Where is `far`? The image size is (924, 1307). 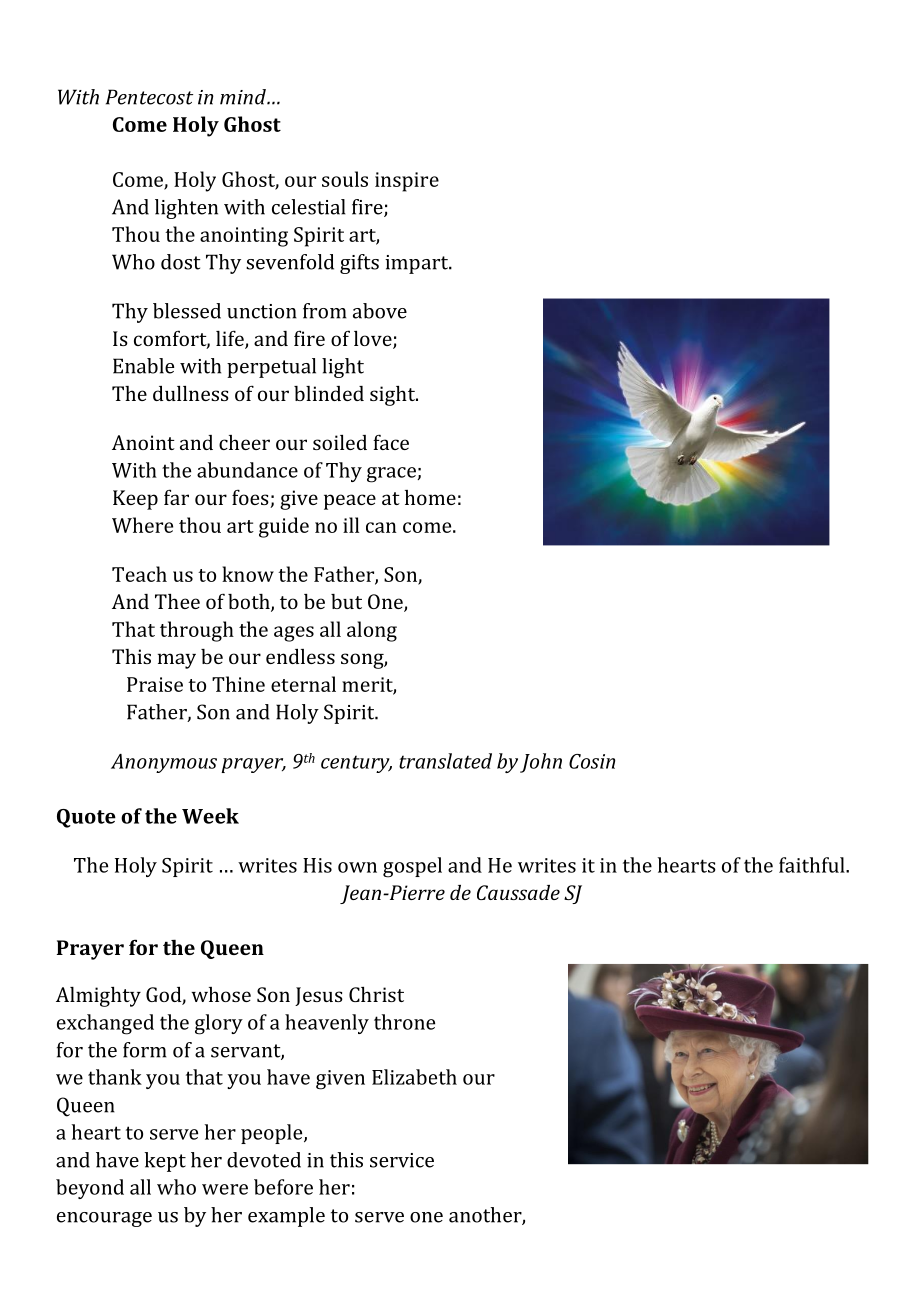
far is located at coordinates (176, 497).
